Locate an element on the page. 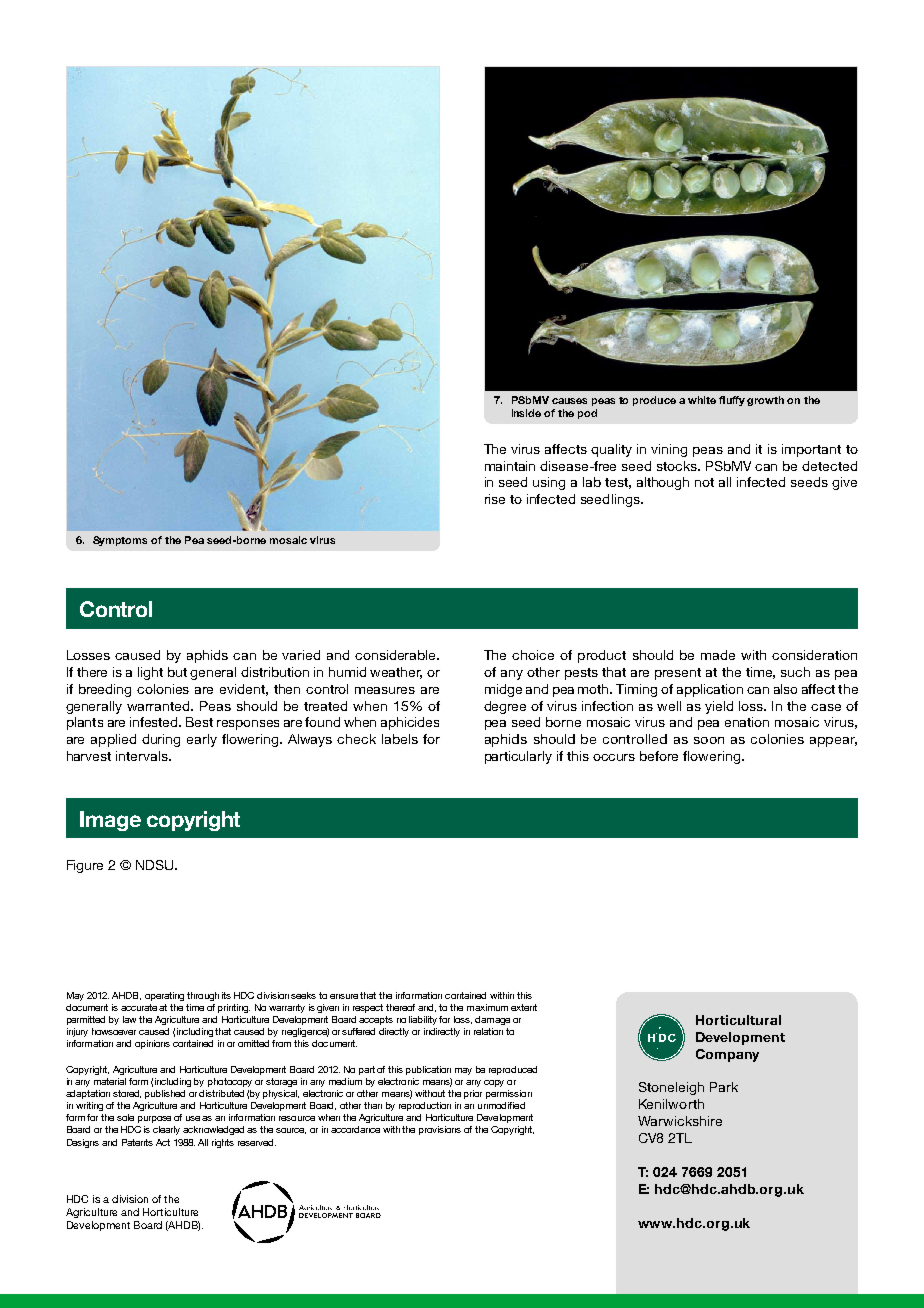 This page has width=924, height=1308. Symptoms is located at coordinates (120, 541).
